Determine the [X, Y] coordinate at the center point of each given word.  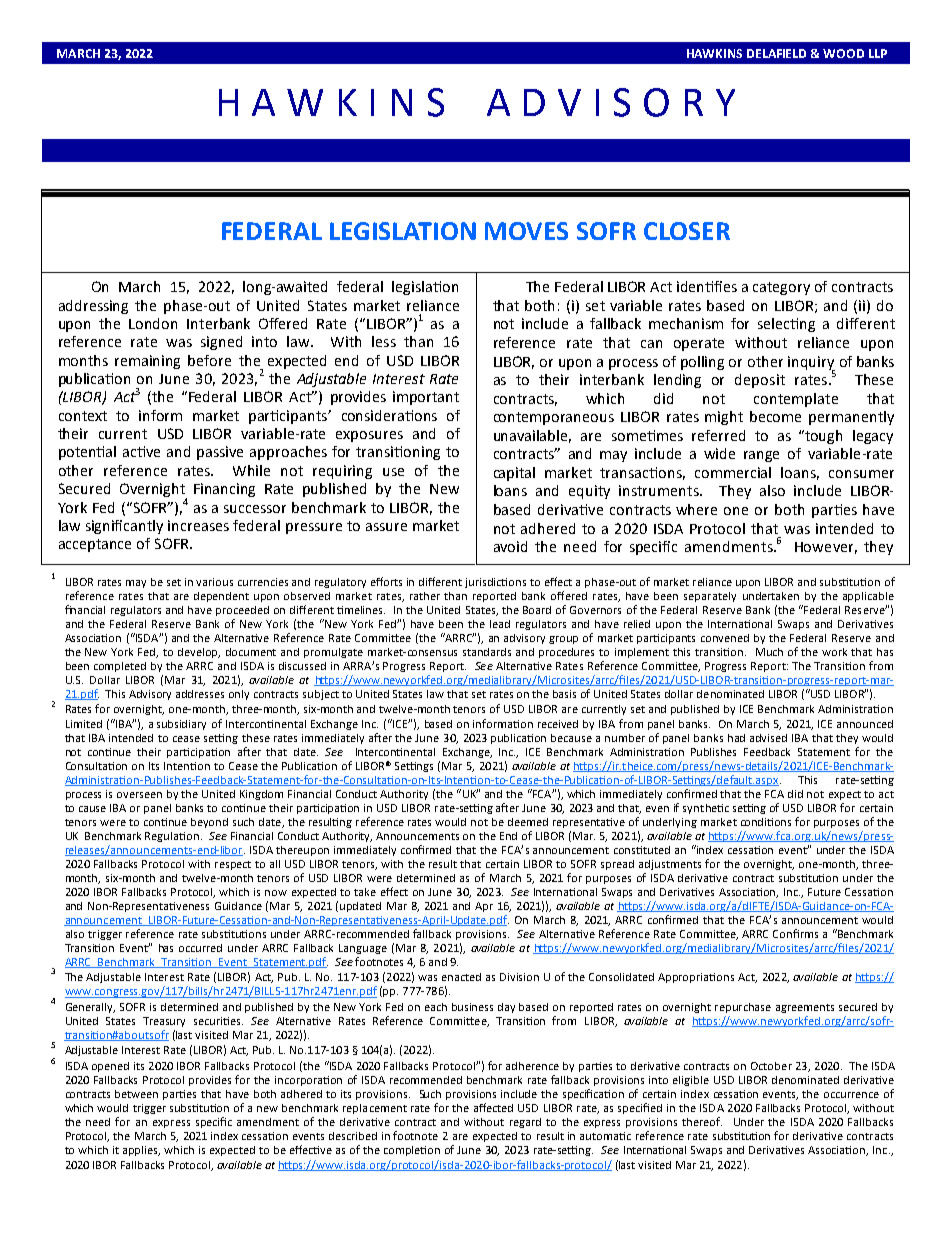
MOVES [526, 231]
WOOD [843, 53]
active [141, 451]
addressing [93, 307]
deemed [528, 822]
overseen [139, 795]
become [775, 416]
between [136, 1094]
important [426, 398]
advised [768, 738]
